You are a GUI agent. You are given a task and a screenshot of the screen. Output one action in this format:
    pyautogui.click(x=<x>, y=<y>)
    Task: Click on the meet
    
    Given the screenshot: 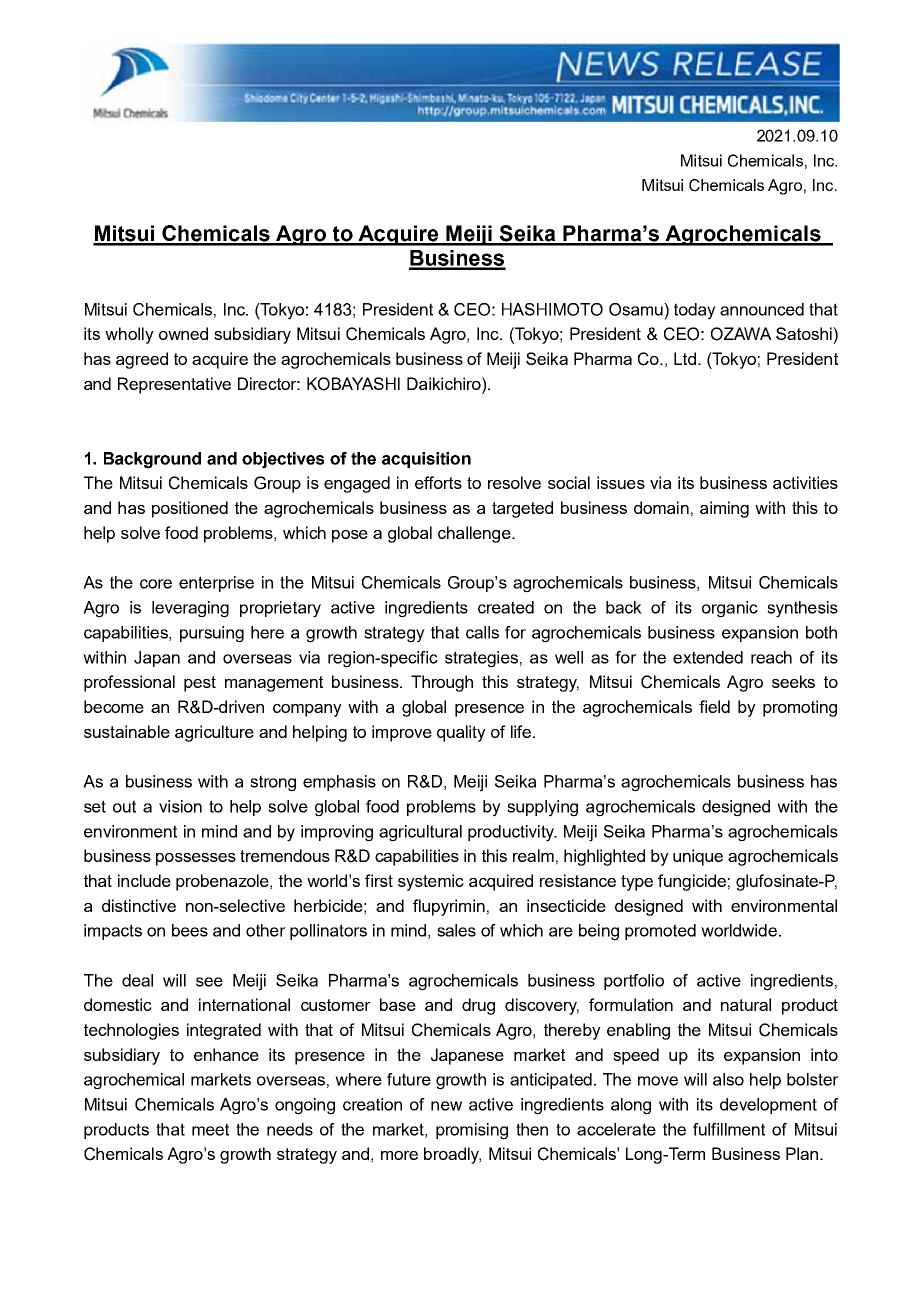 What is the action you would take?
    pyautogui.click(x=210, y=1129)
